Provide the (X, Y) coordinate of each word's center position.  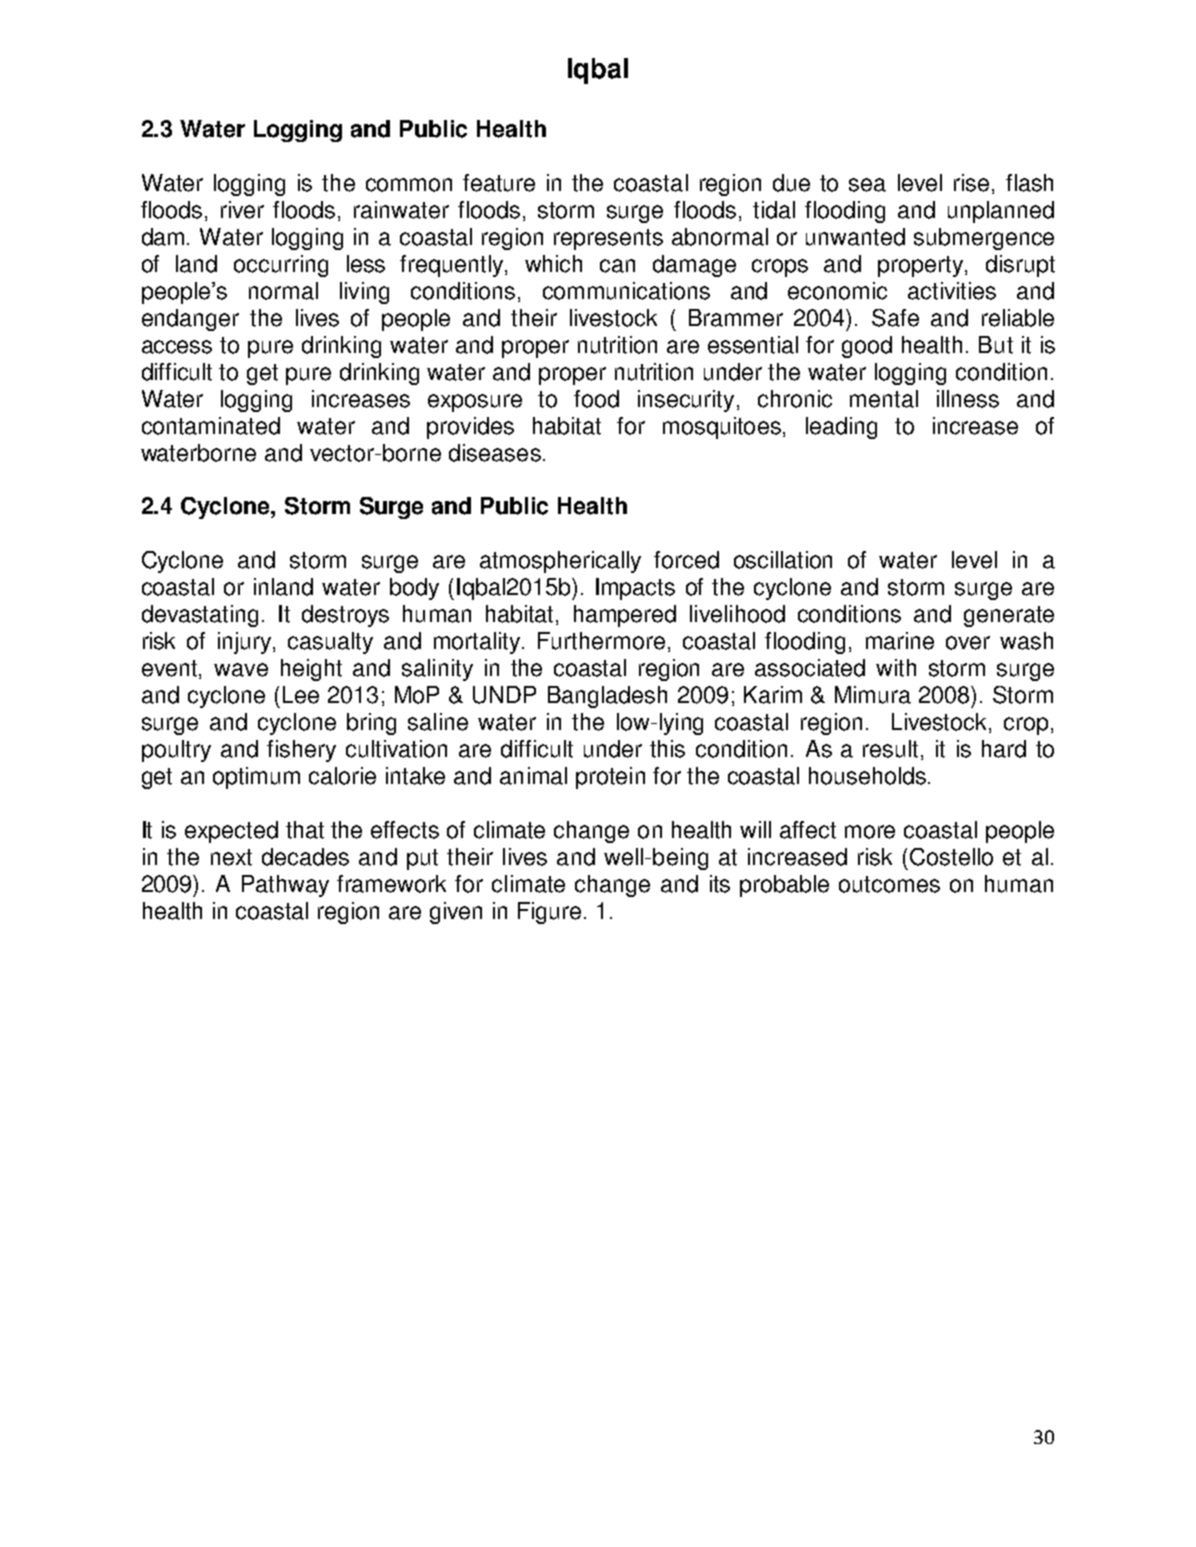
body (414, 589)
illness (968, 399)
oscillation (783, 560)
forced (686, 560)
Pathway (285, 886)
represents (608, 239)
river (242, 210)
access (177, 347)
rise (971, 183)
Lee (301, 695)
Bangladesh (607, 697)
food (596, 399)
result (892, 750)
